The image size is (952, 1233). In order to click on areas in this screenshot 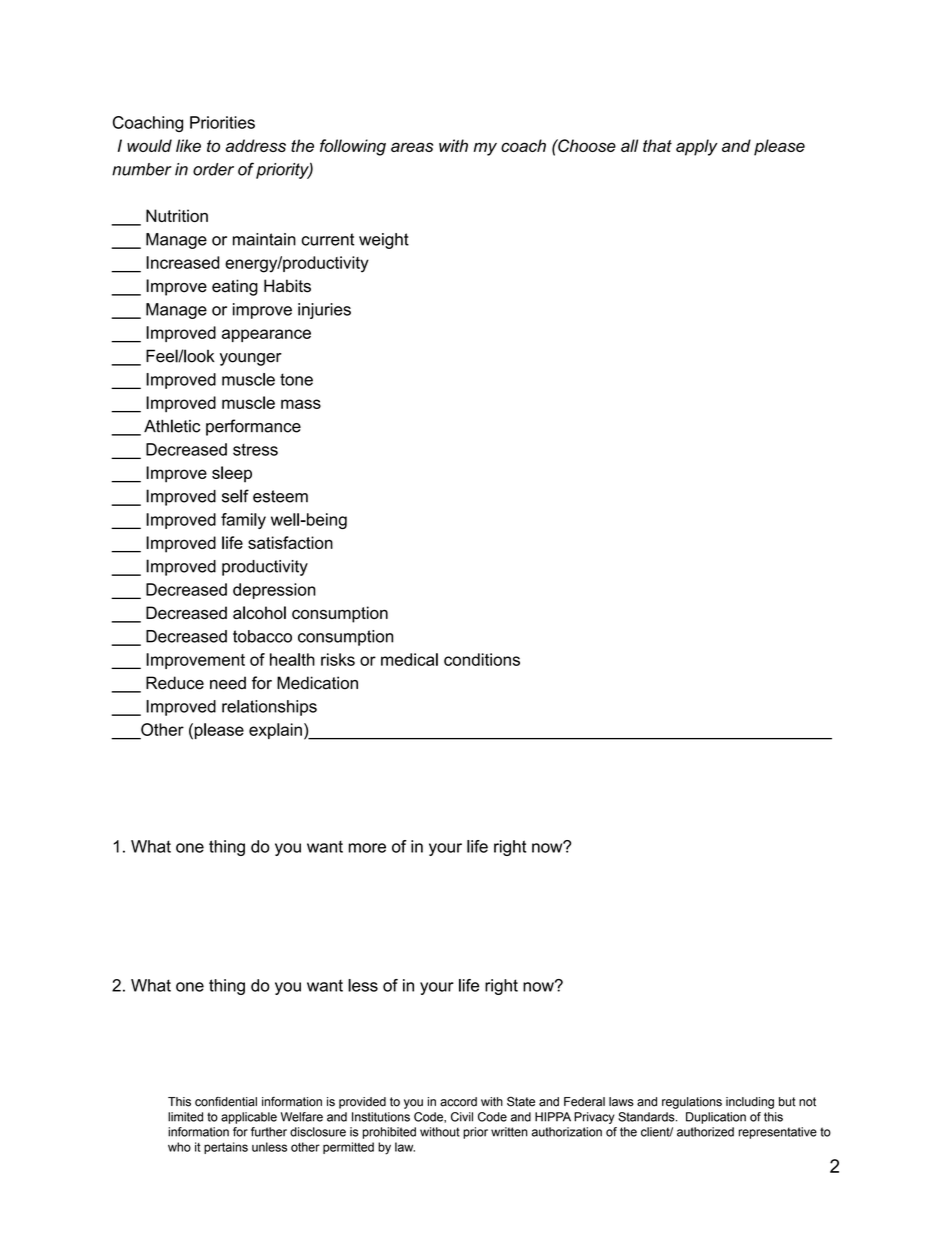, I will do `click(412, 147)`.
